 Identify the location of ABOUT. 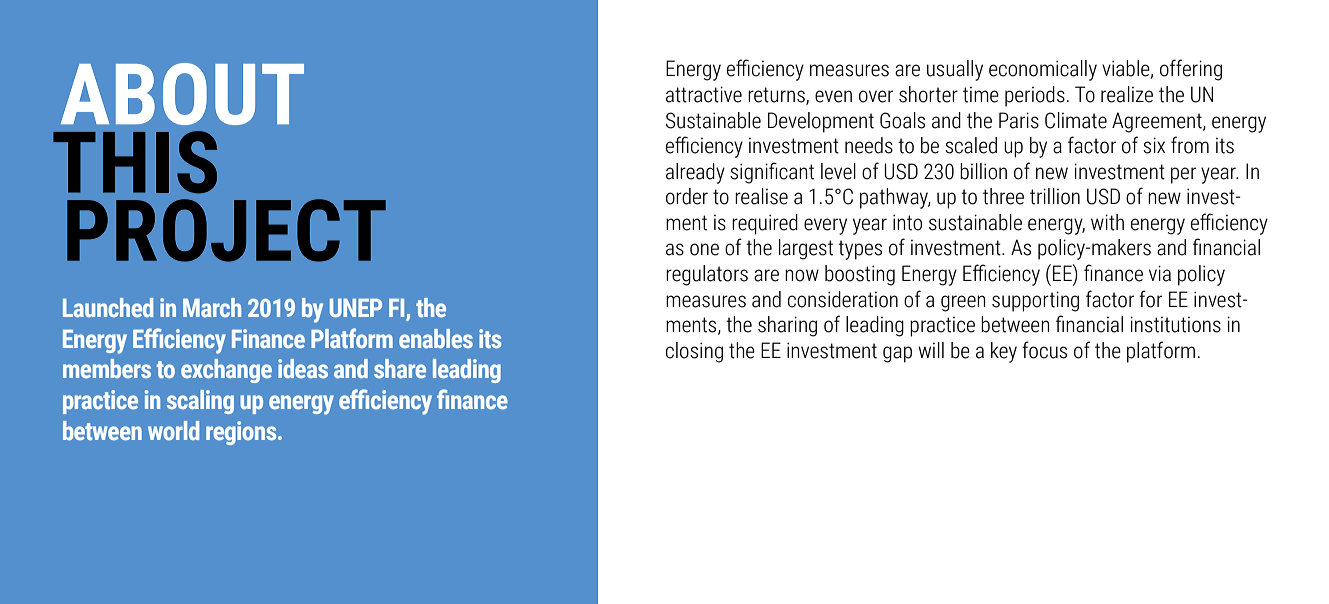
(182, 94).
